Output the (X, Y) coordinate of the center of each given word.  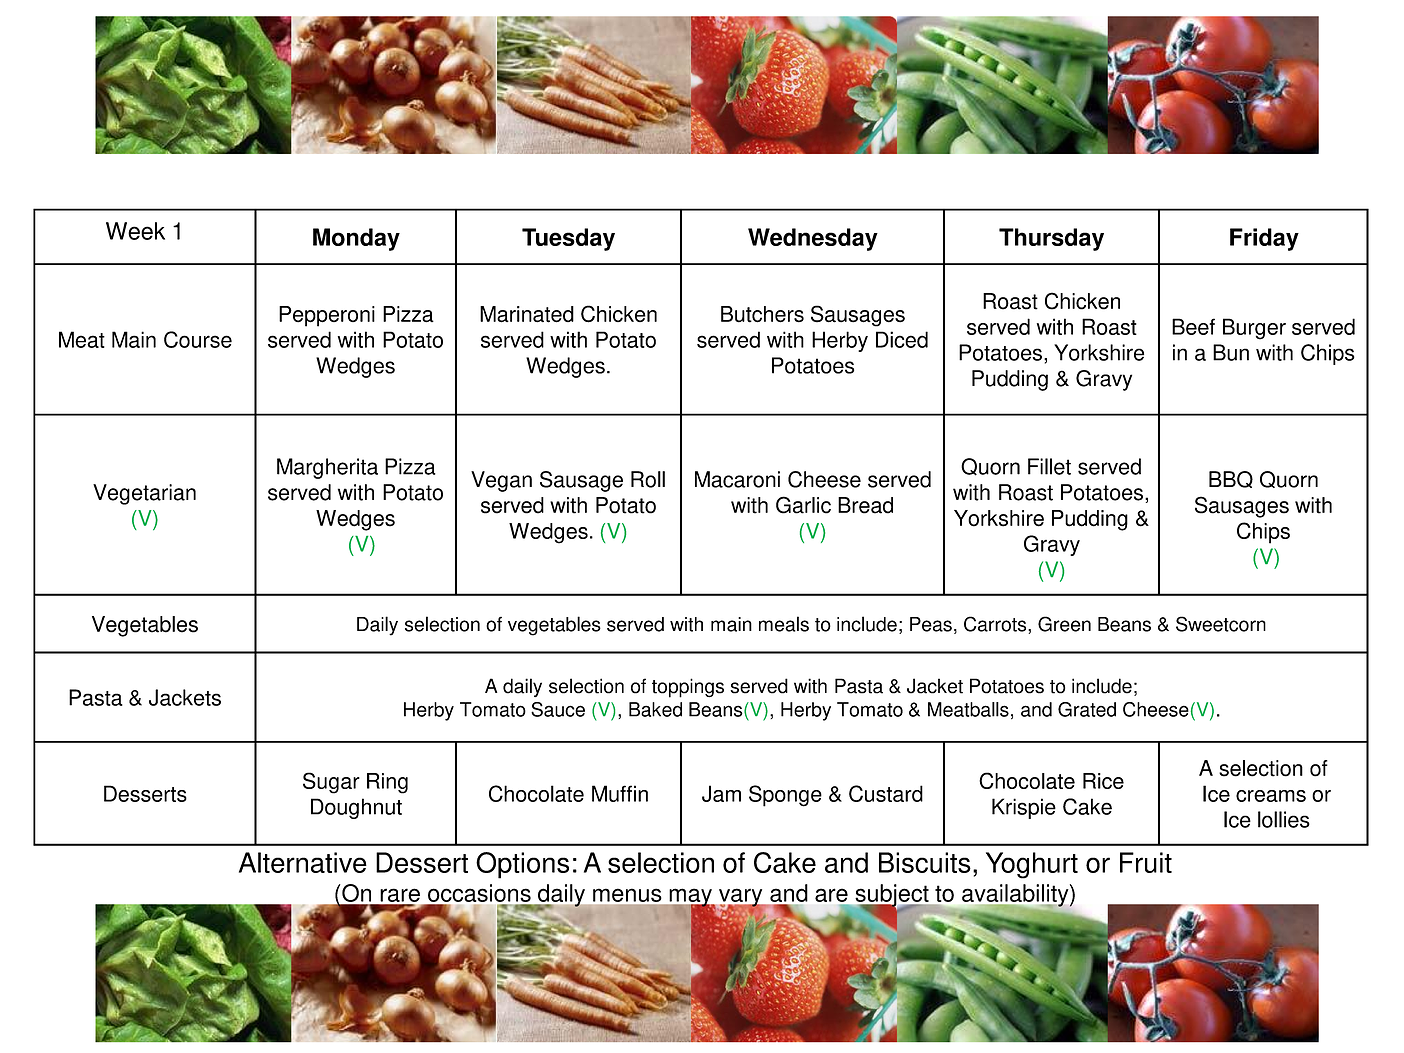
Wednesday (813, 239)
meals (784, 624)
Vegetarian (144, 494)
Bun (1231, 352)
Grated (1087, 709)
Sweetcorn (1221, 624)
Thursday (1051, 239)
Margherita (327, 468)
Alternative (303, 862)
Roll (648, 479)
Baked (655, 709)
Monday (356, 239)
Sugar (331, 783)
